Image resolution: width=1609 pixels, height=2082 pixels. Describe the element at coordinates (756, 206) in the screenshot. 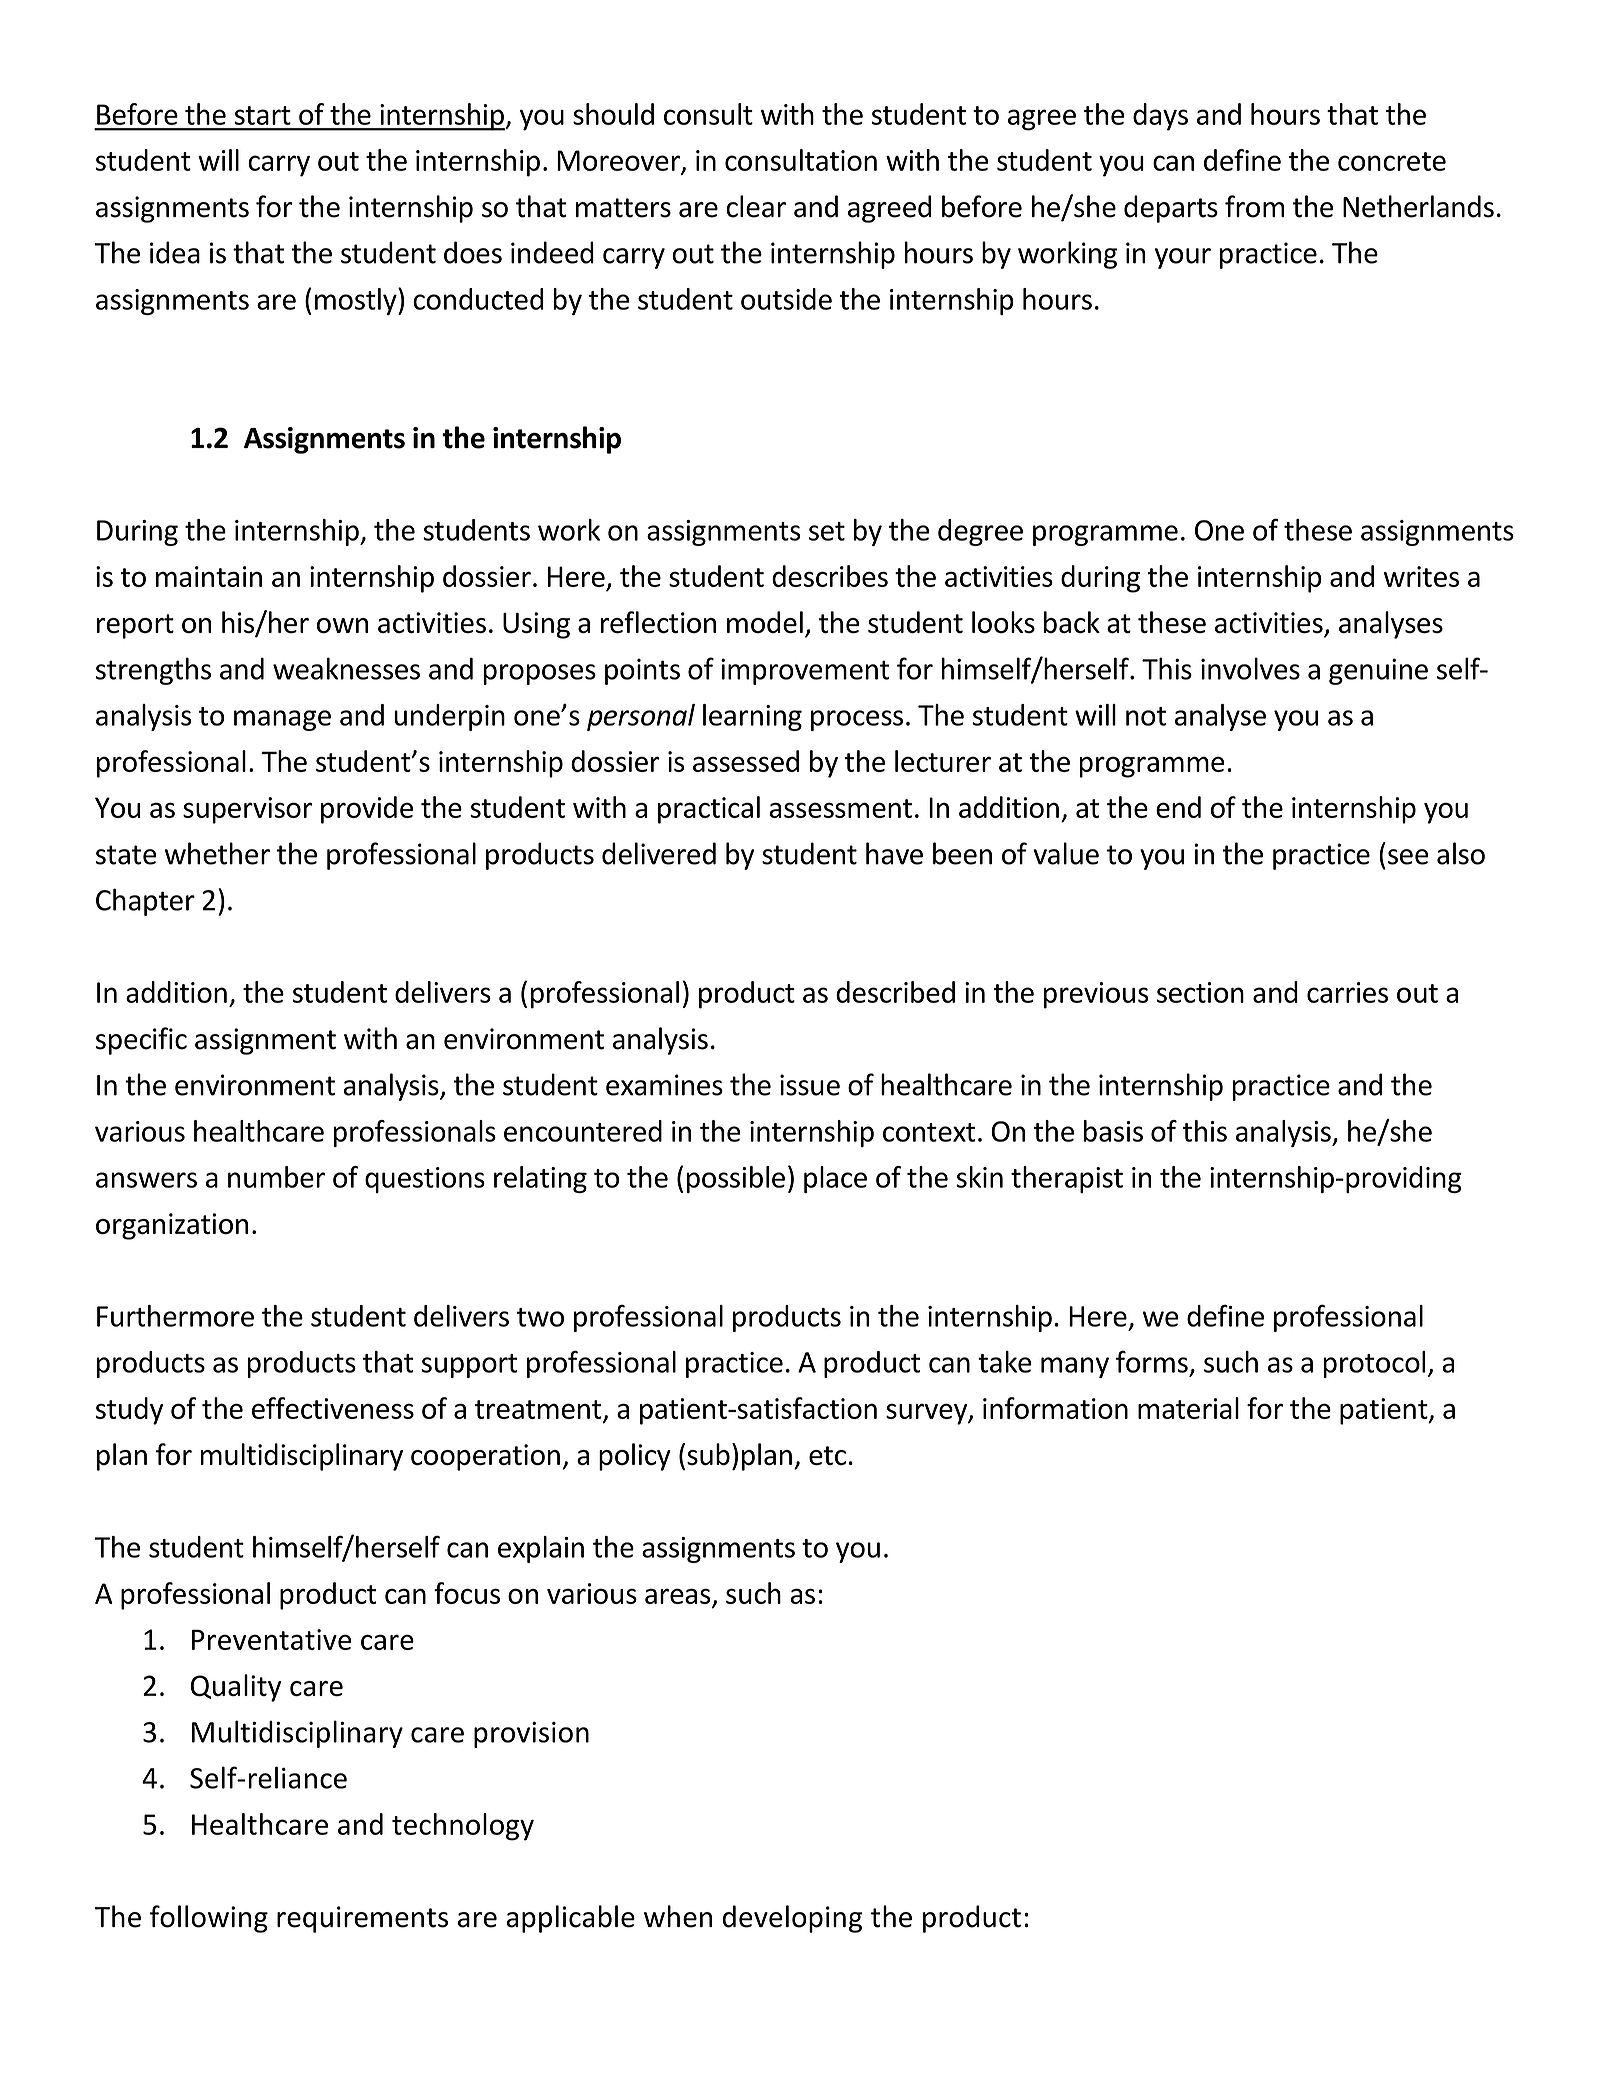

I see `clear` at that location.
